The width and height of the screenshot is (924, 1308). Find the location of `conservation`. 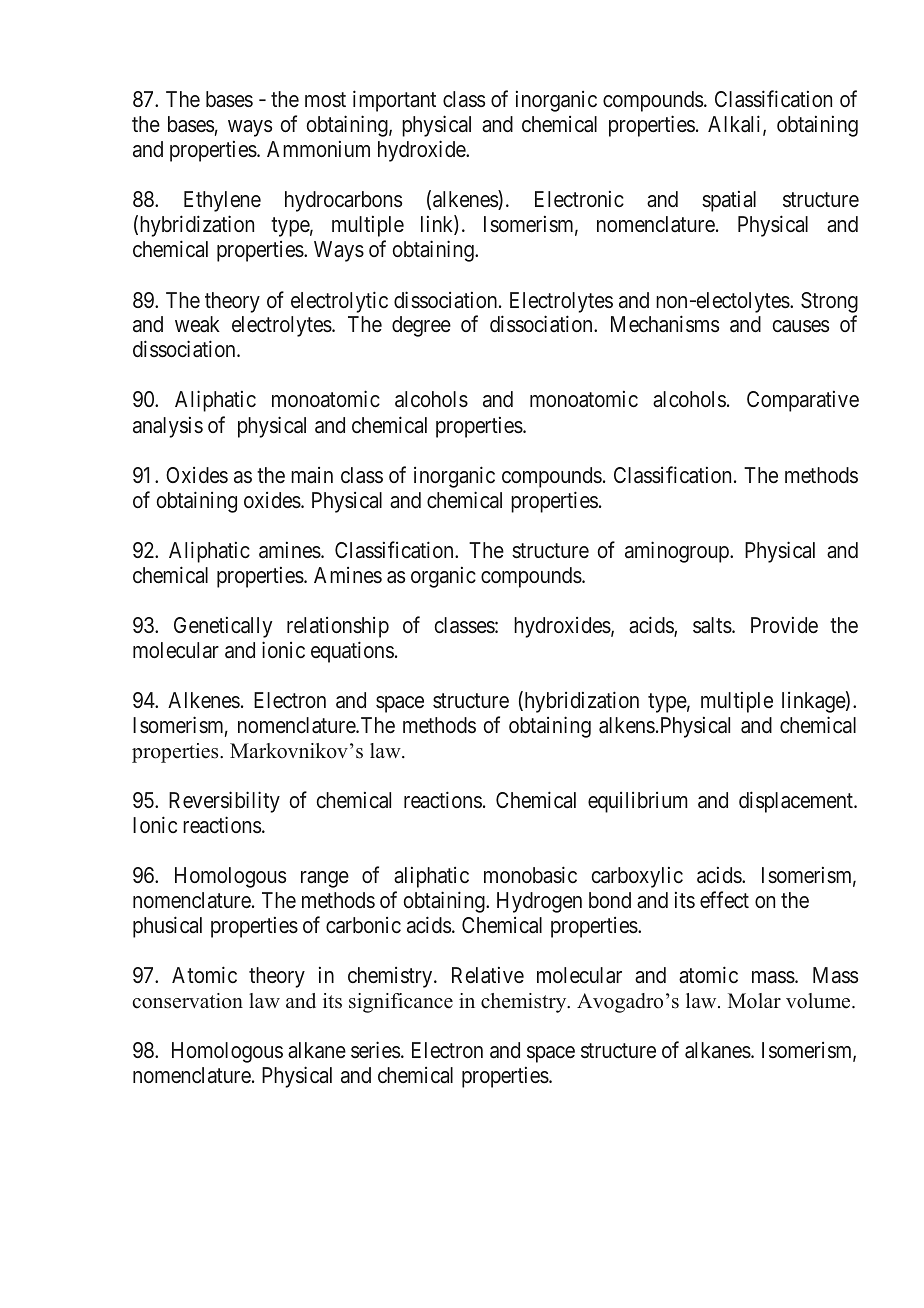

conservation is located at coordinates (187, 1001).
